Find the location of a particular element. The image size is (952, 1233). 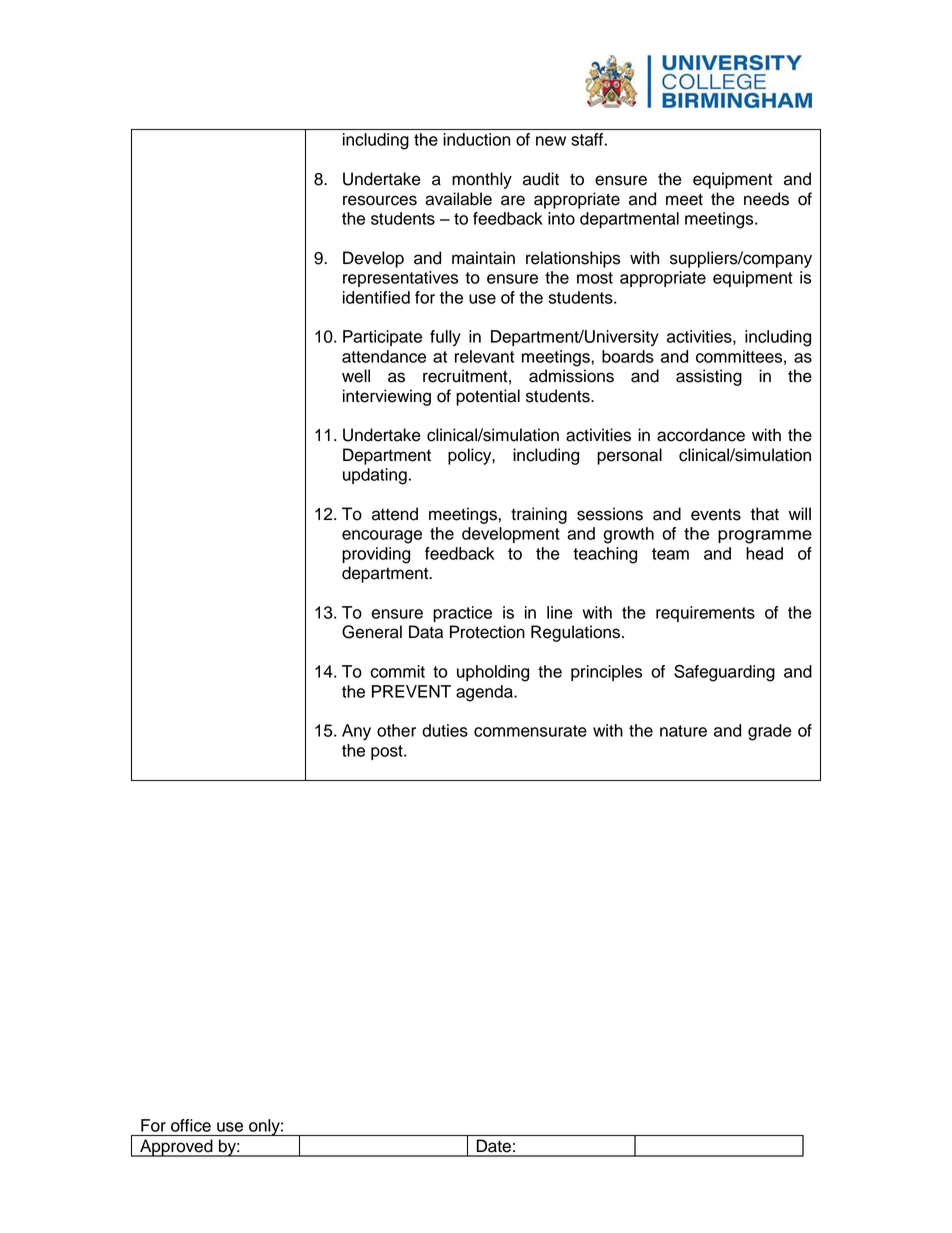

monthly is located at coordinates (482, 180).
